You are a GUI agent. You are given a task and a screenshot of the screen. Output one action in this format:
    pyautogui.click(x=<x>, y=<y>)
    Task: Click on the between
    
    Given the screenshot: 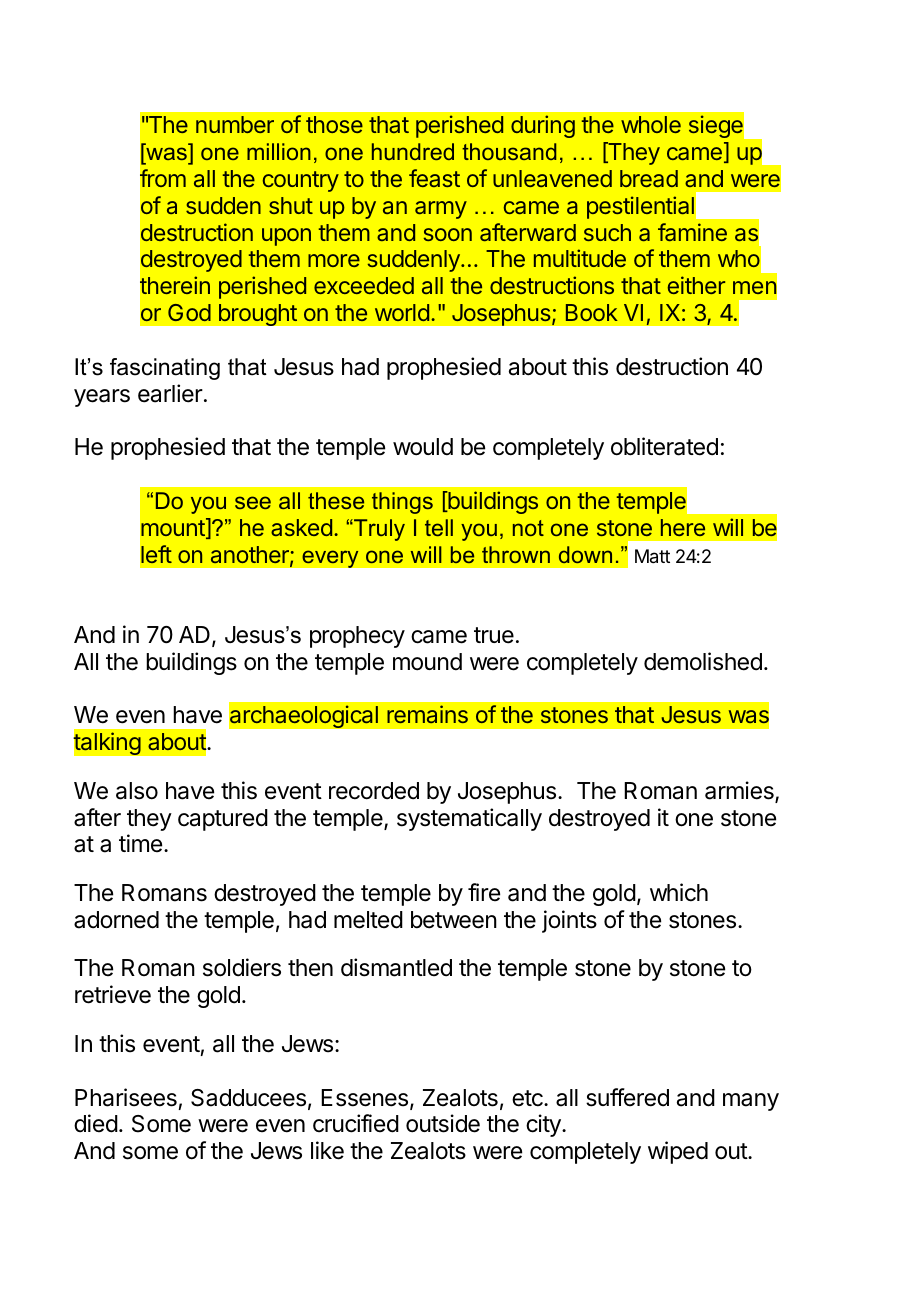 What is the action you would take?
    pyautogui.click(x=454, y=920)
